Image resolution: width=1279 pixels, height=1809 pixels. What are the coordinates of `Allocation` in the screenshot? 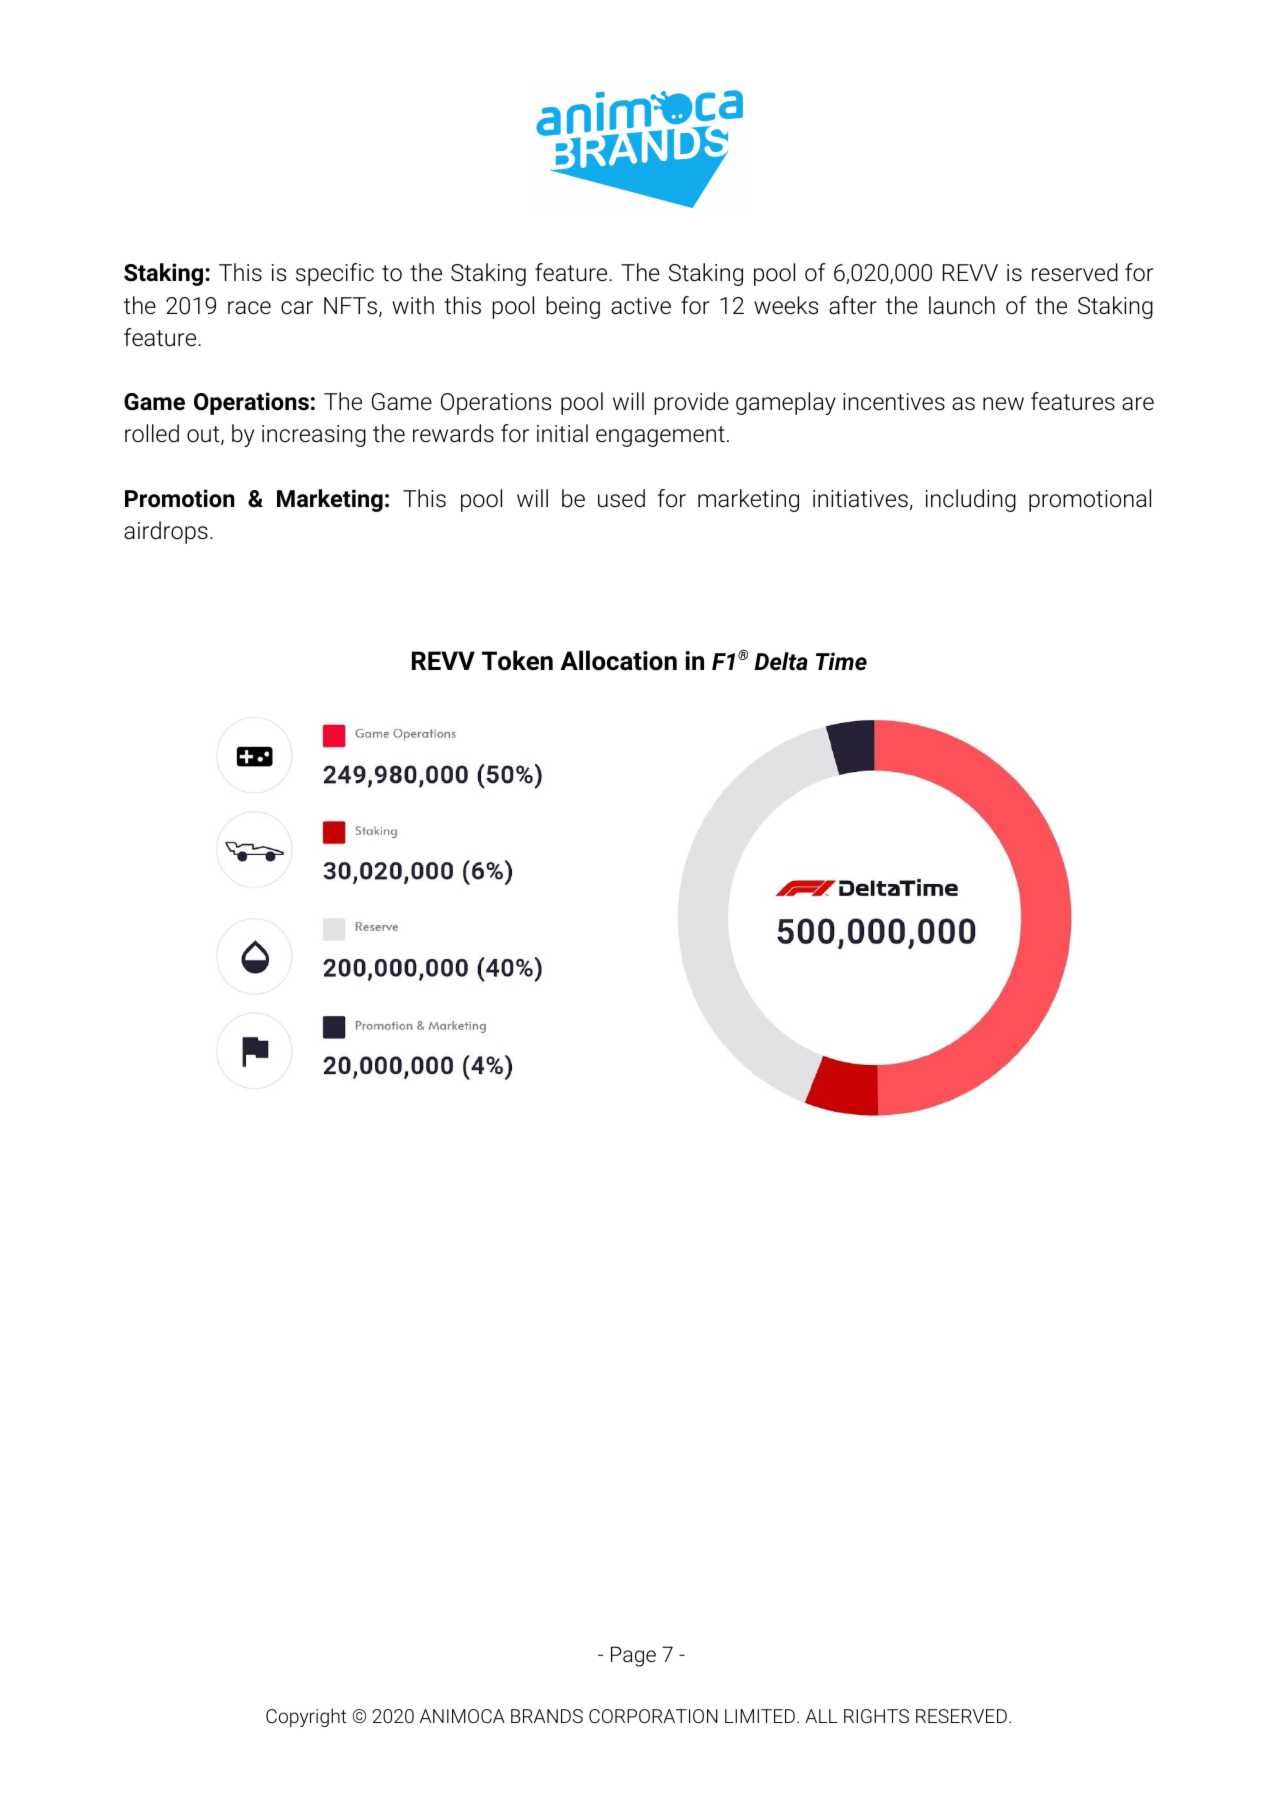 It's located at (618, 660).
